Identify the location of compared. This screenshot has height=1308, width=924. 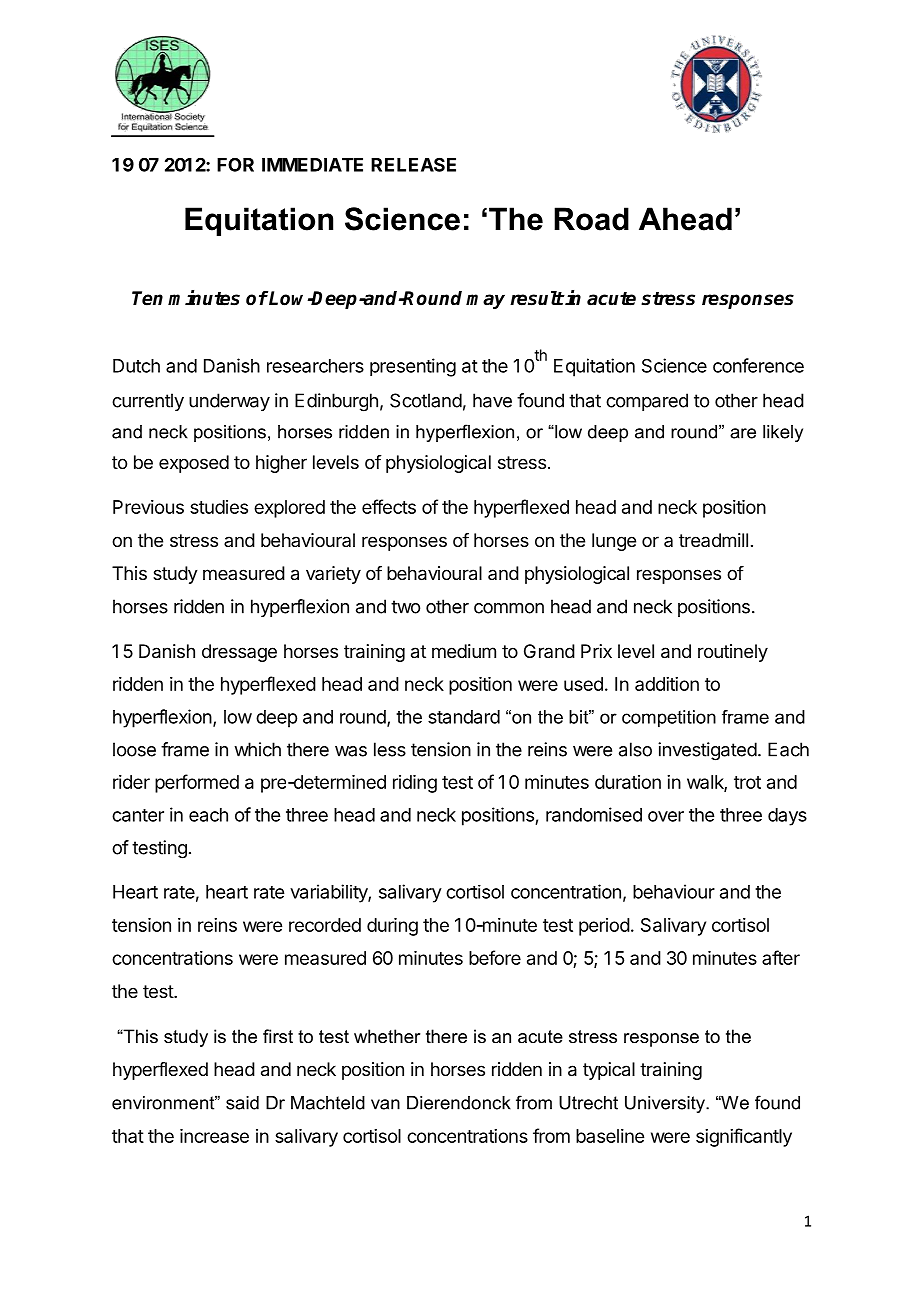
(647, 402).
